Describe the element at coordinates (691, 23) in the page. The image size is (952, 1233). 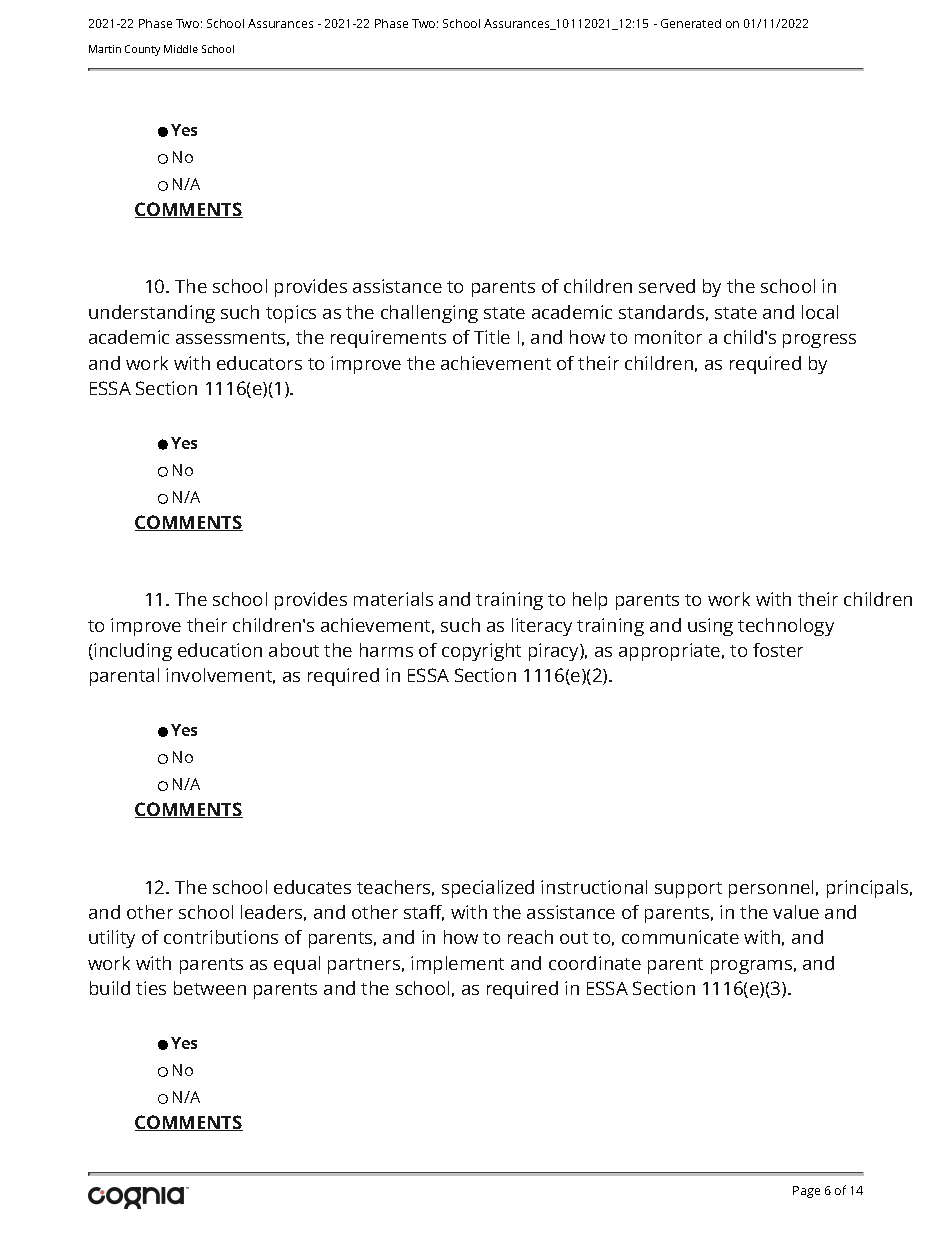
I see `Generated` at that location.
